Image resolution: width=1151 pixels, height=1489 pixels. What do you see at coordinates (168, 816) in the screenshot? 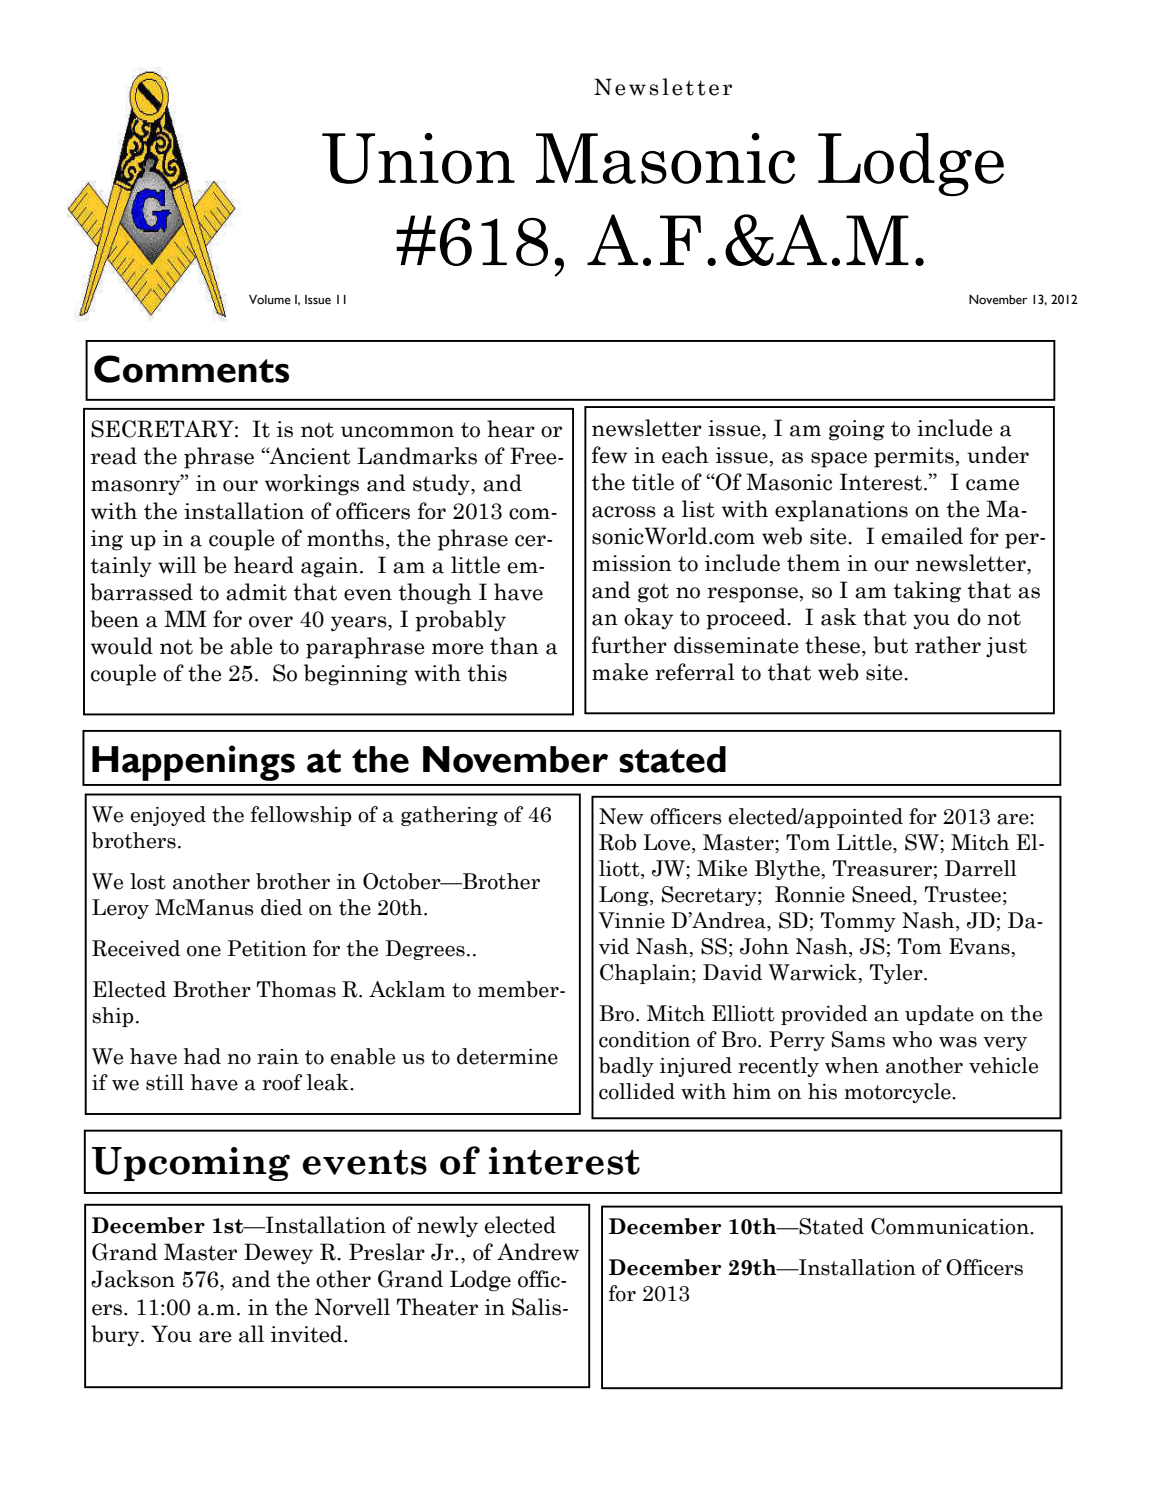
I see `enjoyed` at bounding box center [168, 816].
